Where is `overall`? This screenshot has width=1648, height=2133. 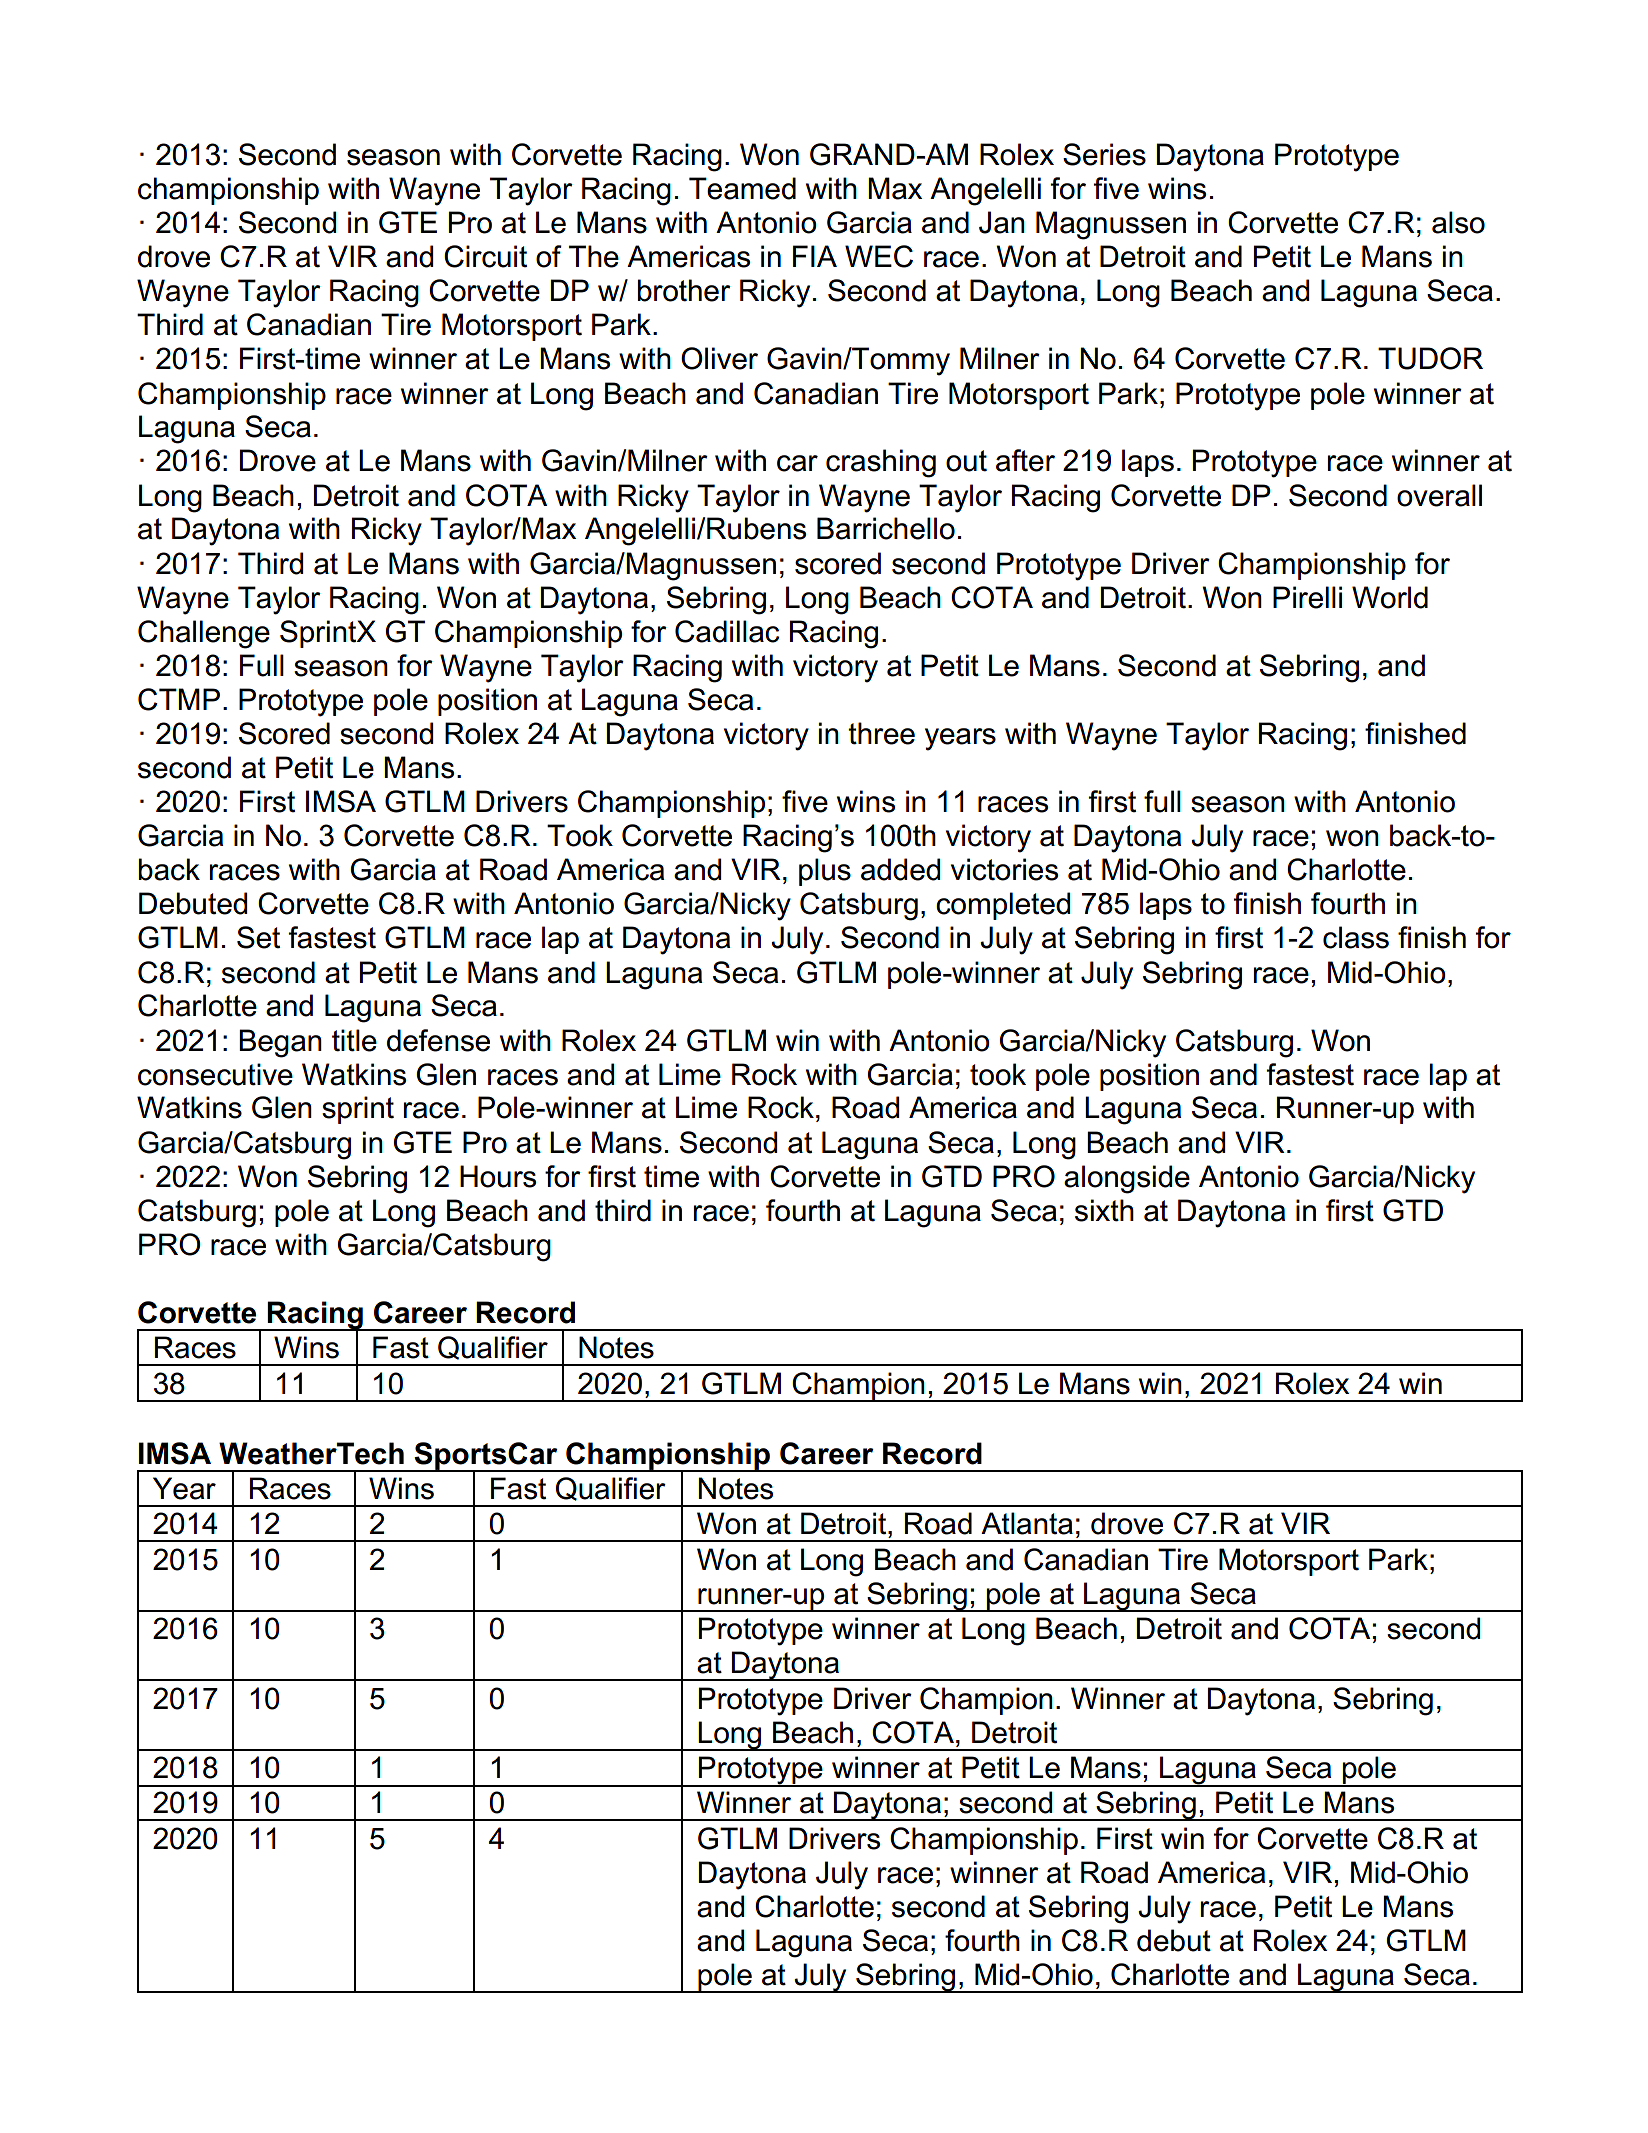 overall is located at coordinates (1439, 495).
